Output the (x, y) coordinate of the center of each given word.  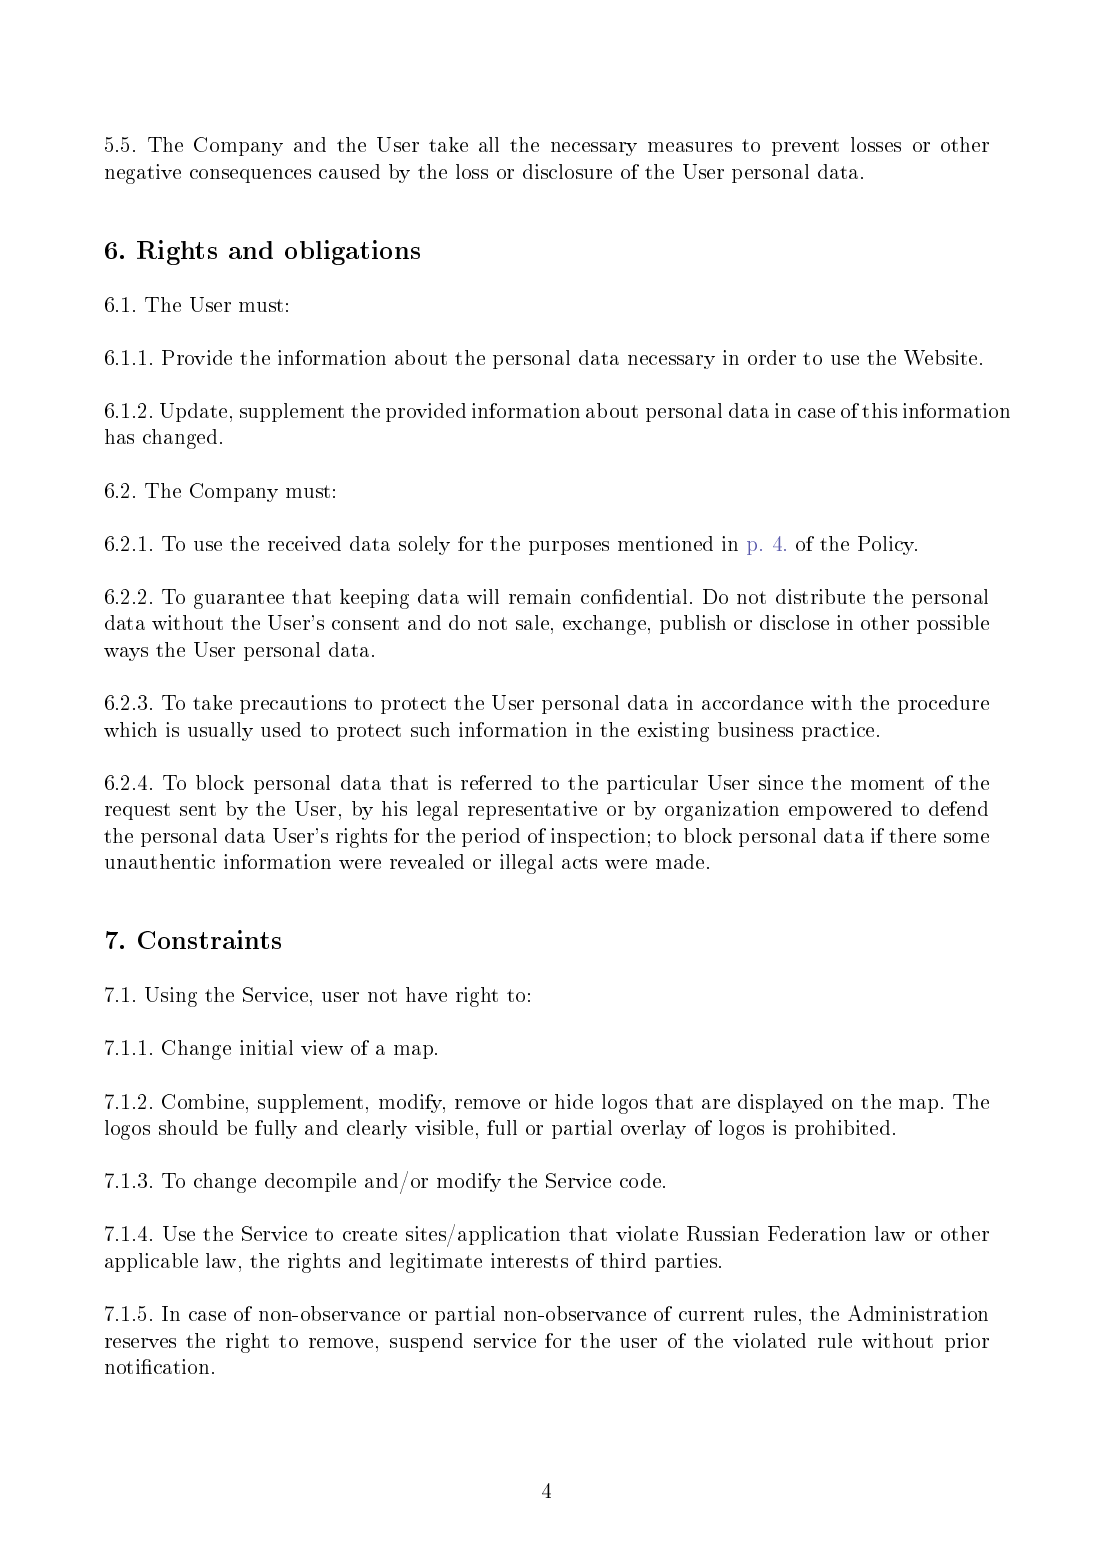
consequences (250, 176)
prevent (805, 147)
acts (579, 862)
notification (157, 1366)
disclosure (567, 171)
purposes (569, 548)
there (912, 835)
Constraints (209, 939)
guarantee (239, 600)
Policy (887, 545)
